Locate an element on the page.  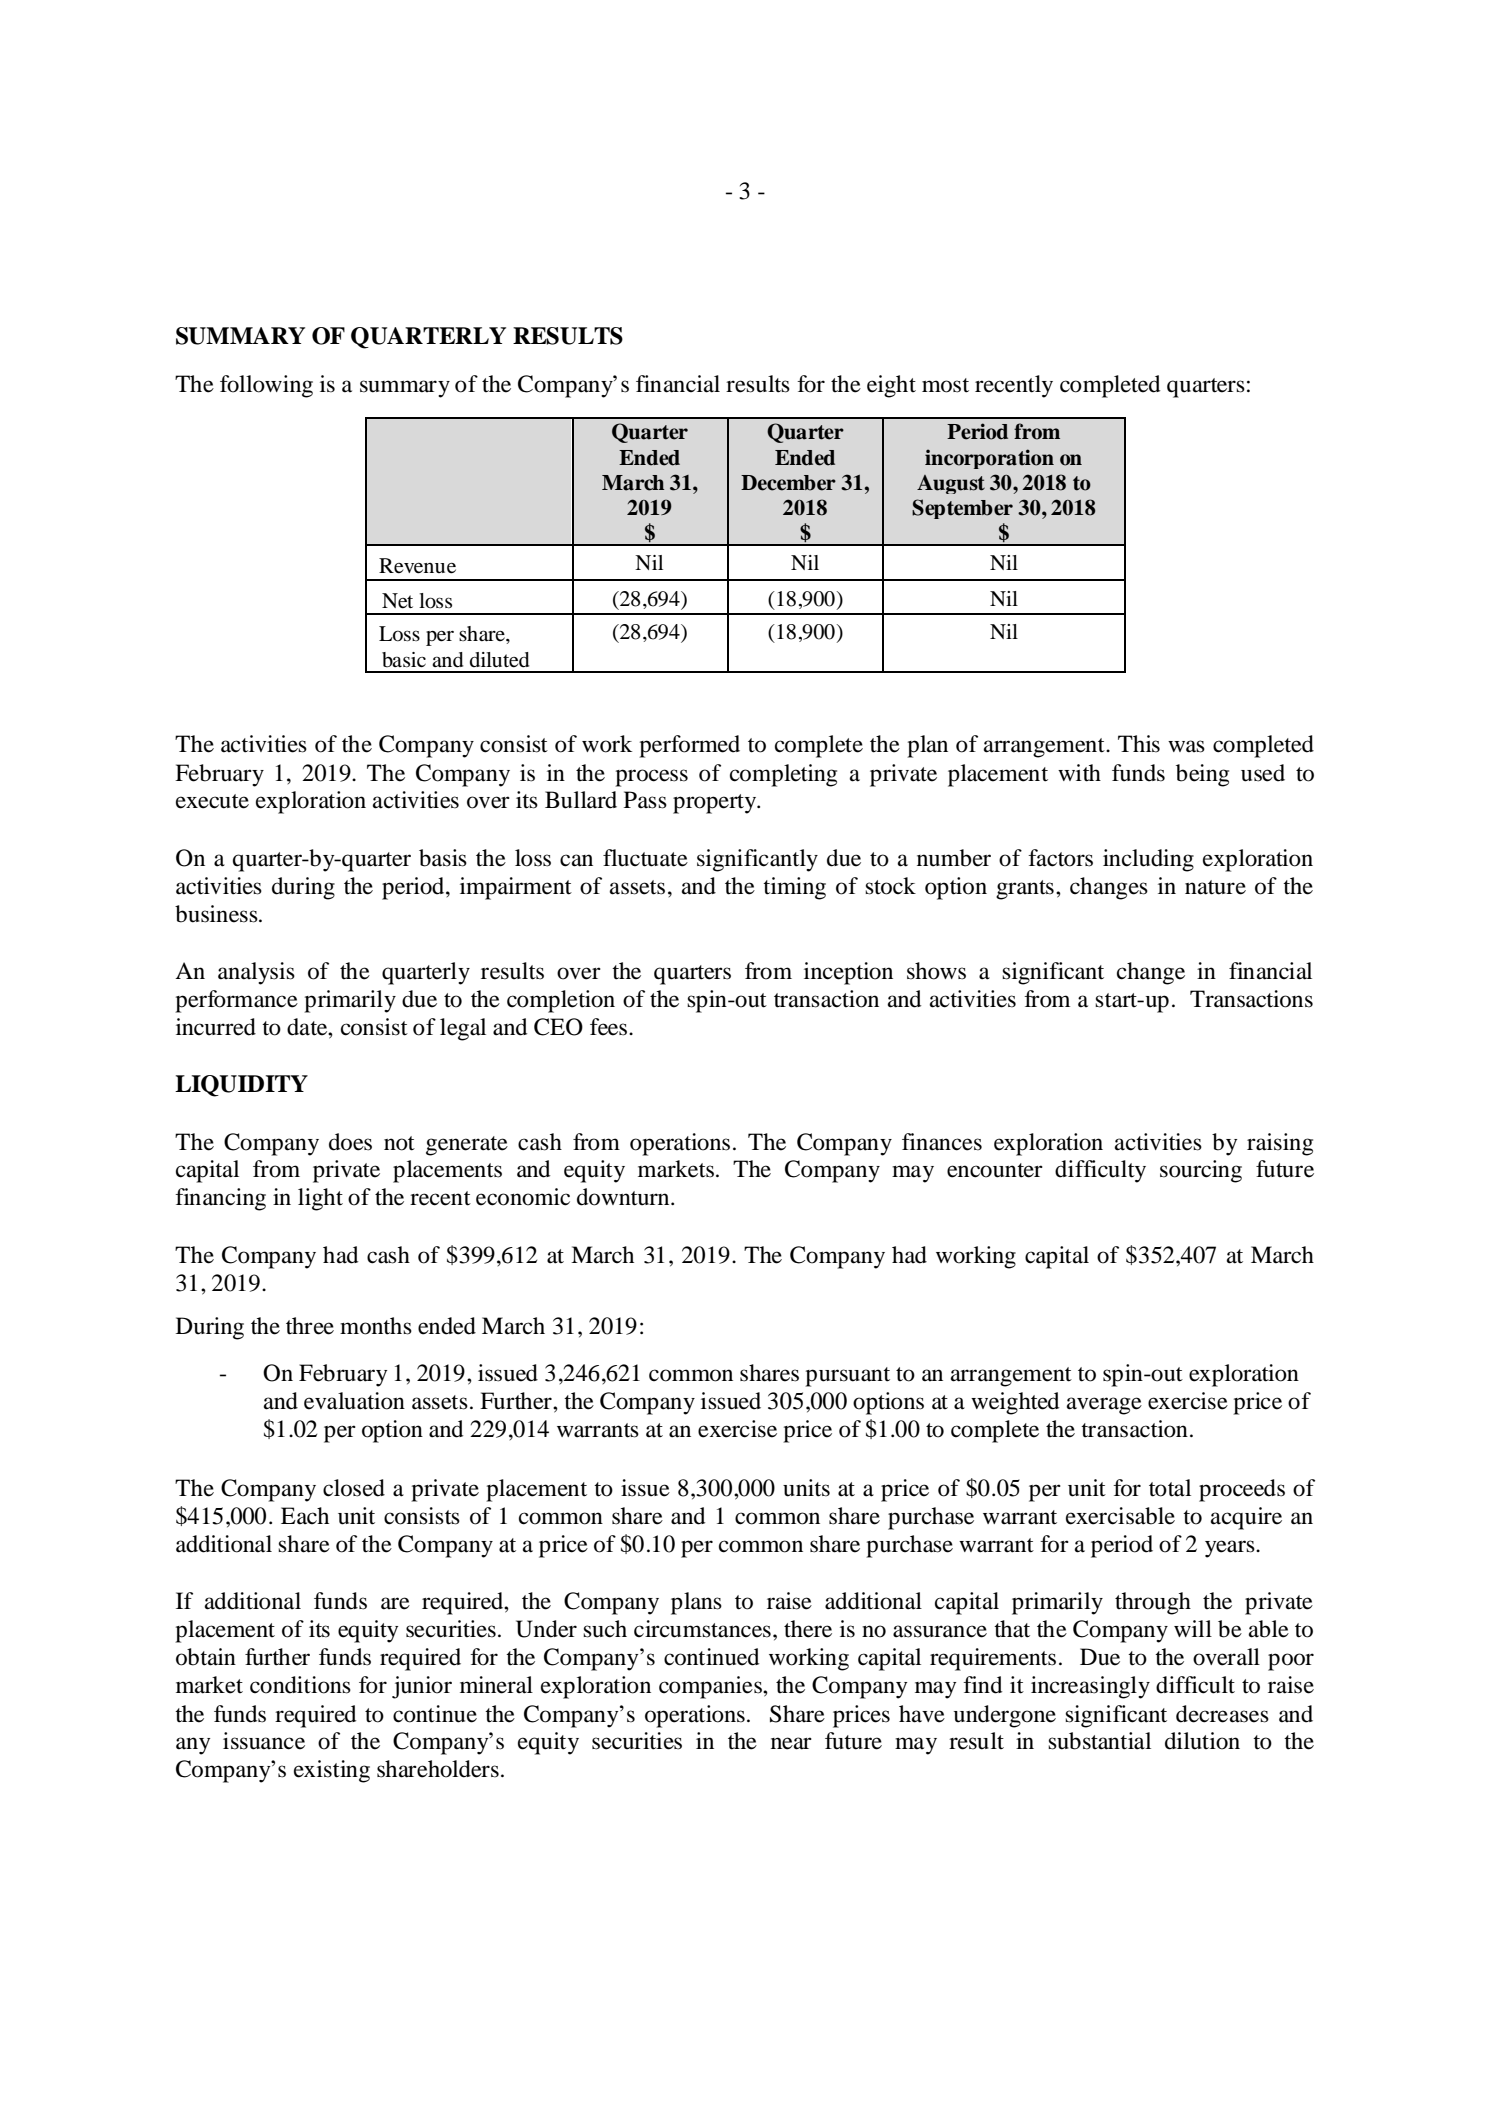
dilution is located at coordinates (1202, 1741).
